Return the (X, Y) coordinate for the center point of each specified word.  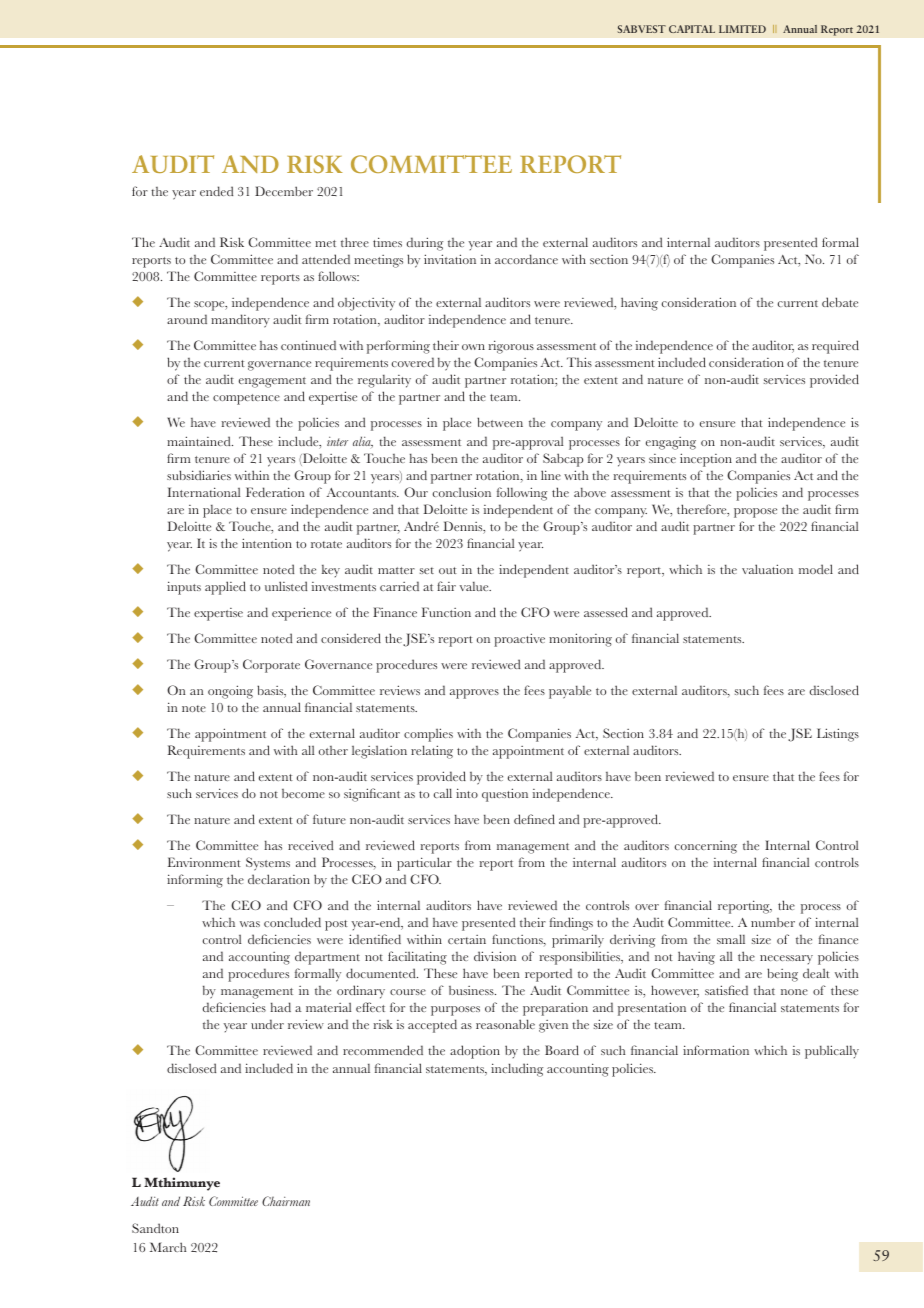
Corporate (271, 666)
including (517, 1070)
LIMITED (742, 29)
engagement (272, 382)
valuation (767, 569)
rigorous (511, 347)
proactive (519, 640)
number (773, 922)
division (495, 956)
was (250, 924)
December (284, 191)
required (835, 347)
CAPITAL (692, 29)
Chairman (286, 1201)
